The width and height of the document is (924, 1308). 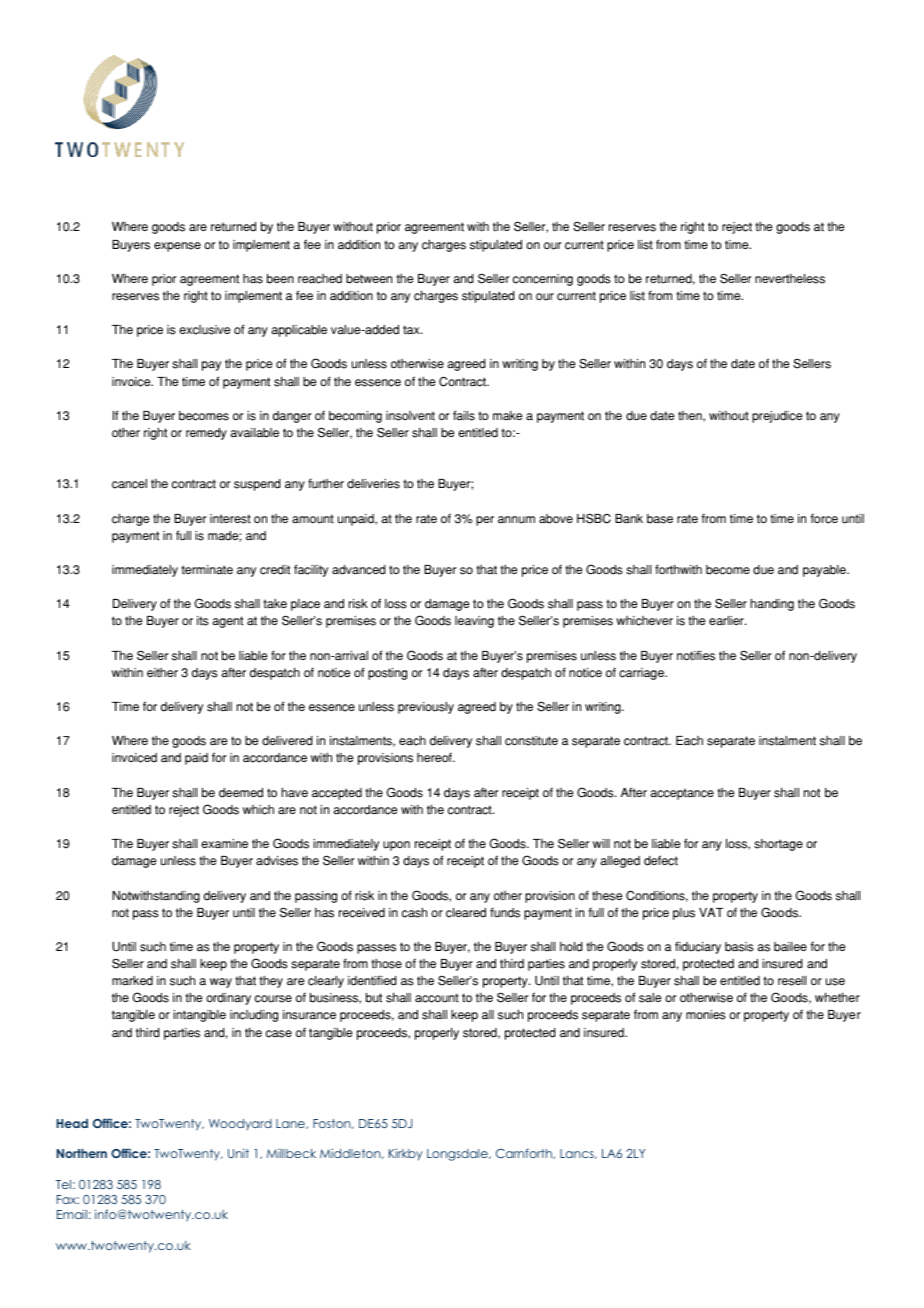 What do you see at coordinates (224, 843) in the document?
I see `examine` at bounding box center [224, 843].
